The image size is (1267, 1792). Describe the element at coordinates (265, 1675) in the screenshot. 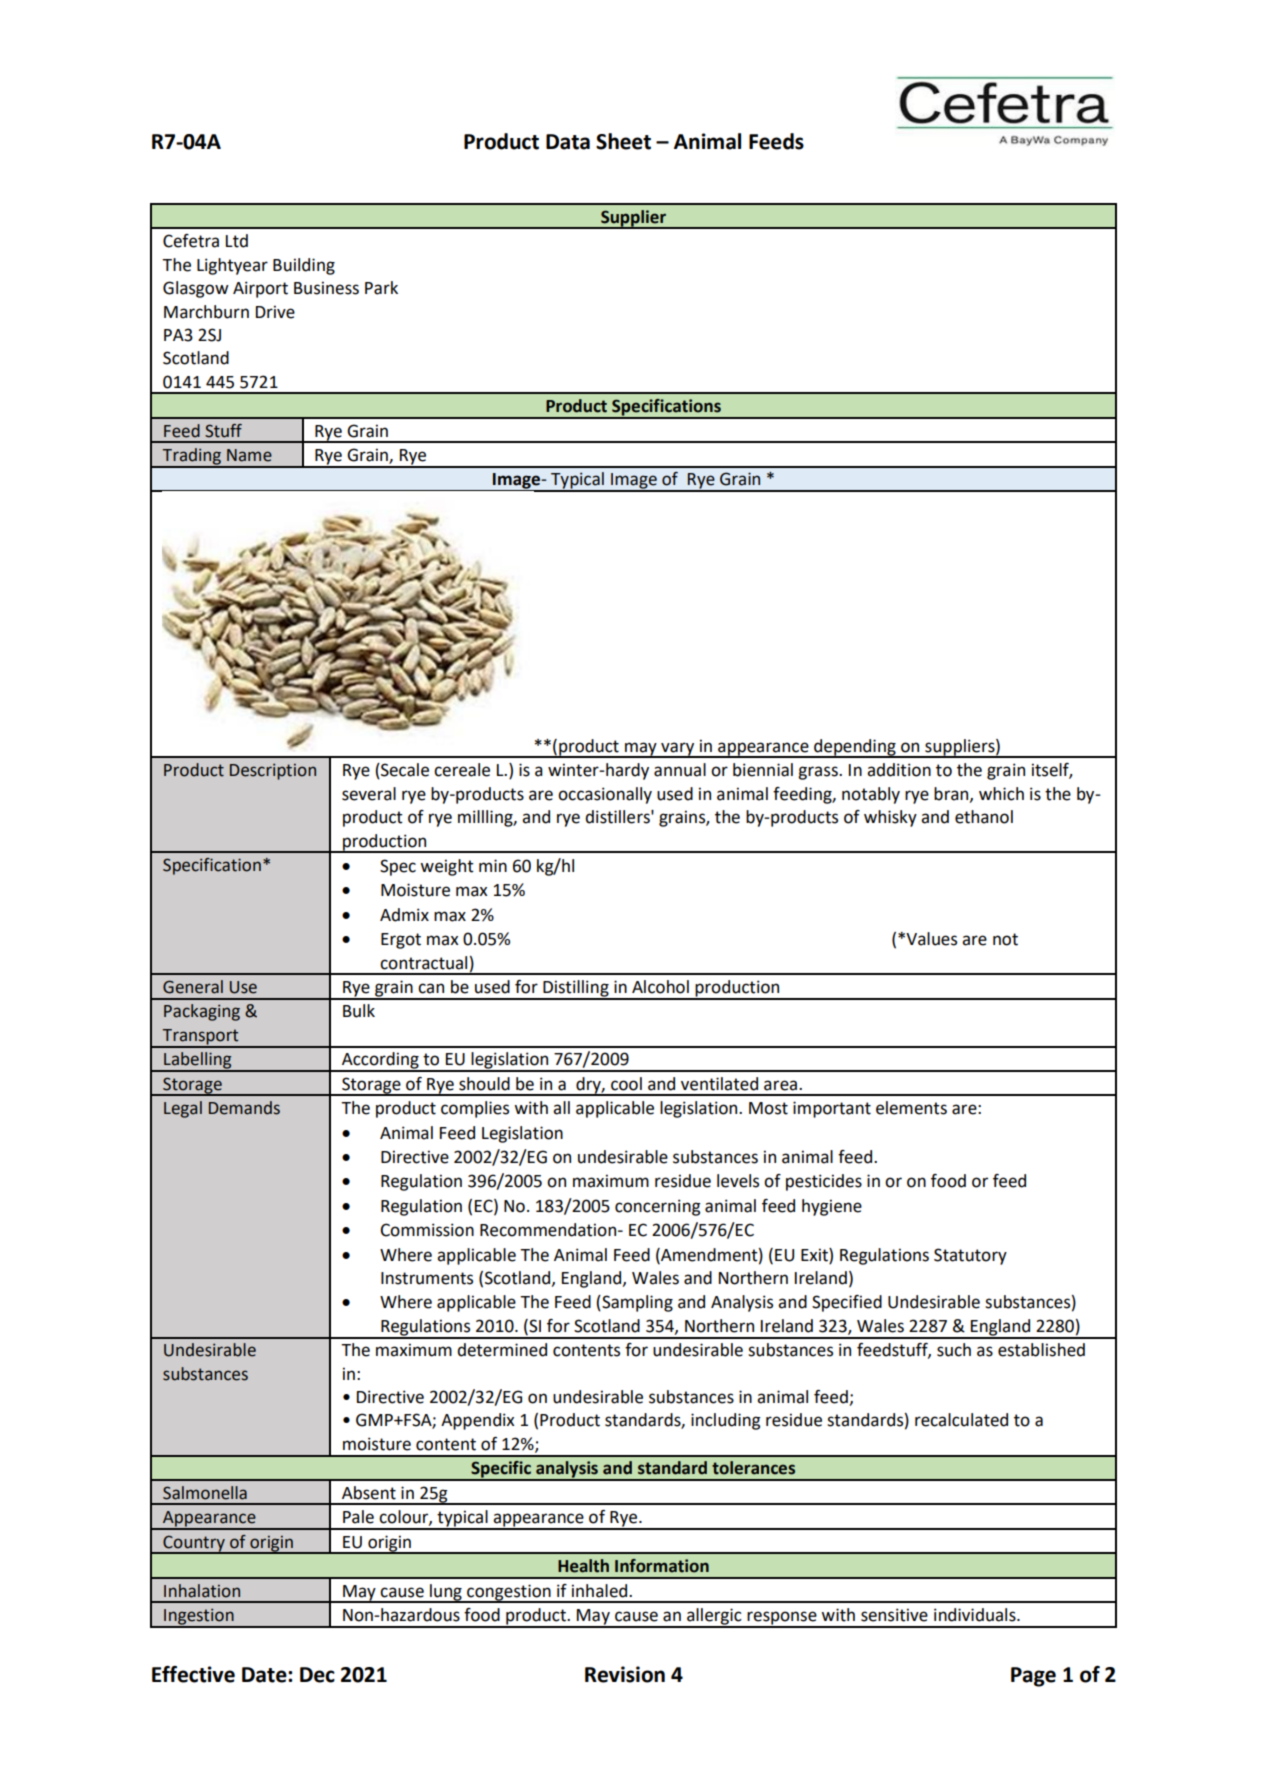

I see `Date` at that location.
